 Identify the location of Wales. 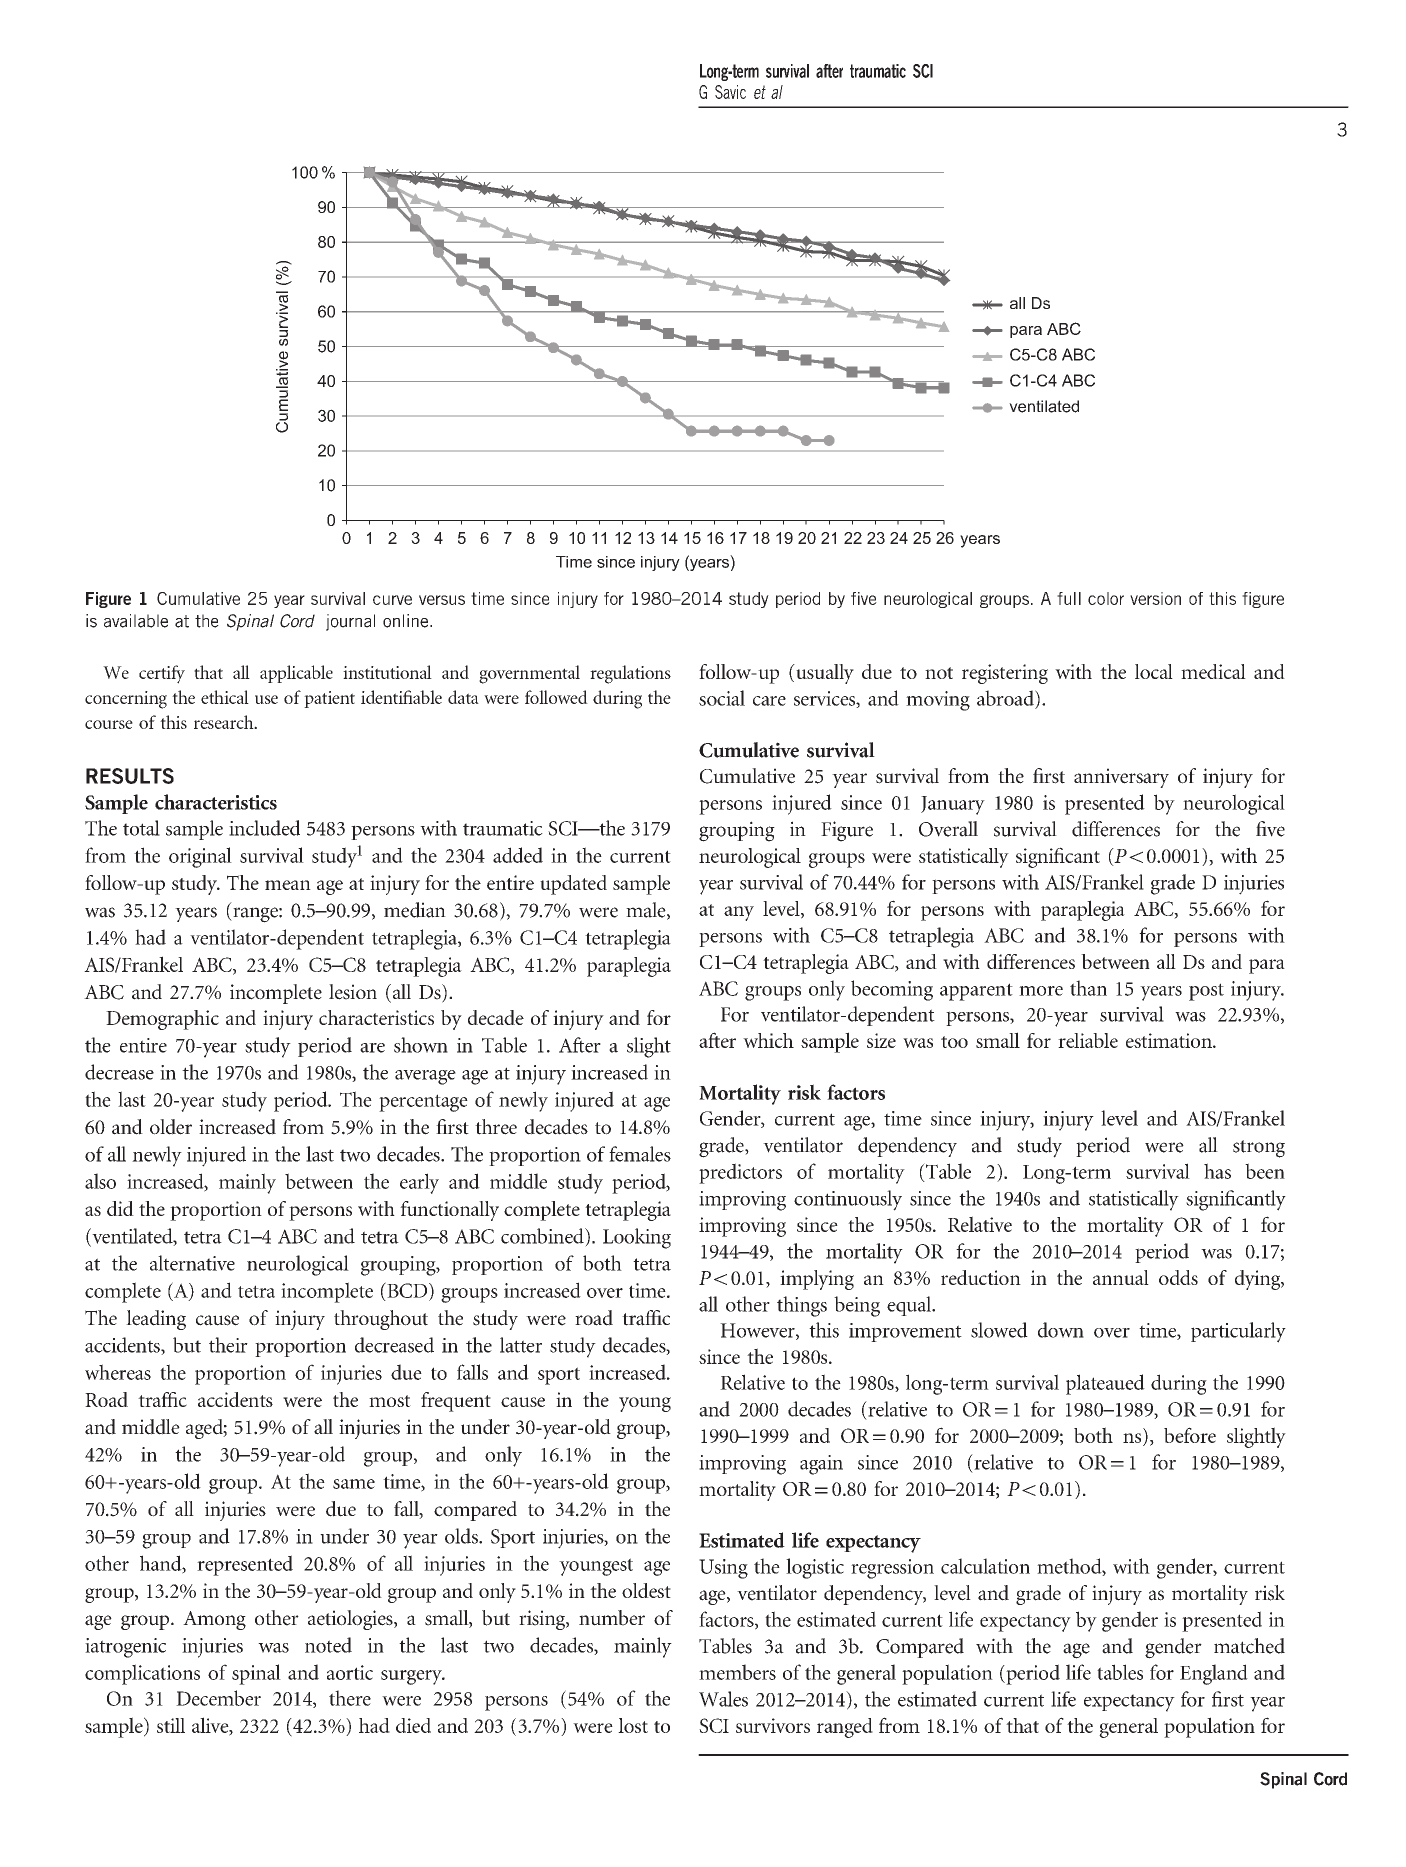
(723, 1699).
